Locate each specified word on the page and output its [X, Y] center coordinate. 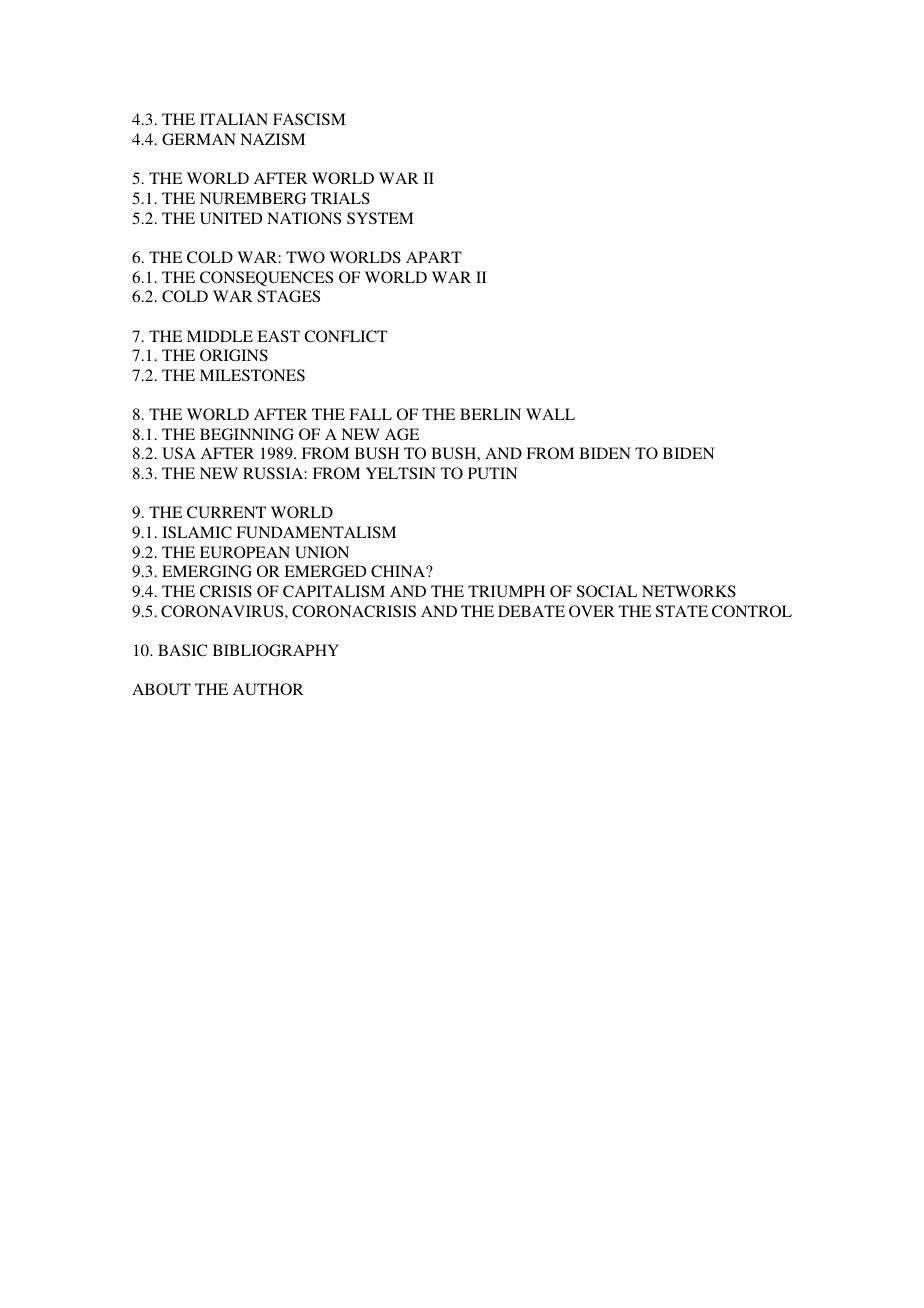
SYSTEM [380, 218]
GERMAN [199, 139]
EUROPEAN [245, 552]
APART [434, 257]
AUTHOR [268, 689]
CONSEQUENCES [266, 278]
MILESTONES [252, 375]
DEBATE [531, 611]
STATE [682, 611]
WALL [550, 414]
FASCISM [309, 119]
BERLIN [490, 414]
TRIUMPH [506, 591]
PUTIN [493, 473]
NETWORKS [689, 591]
